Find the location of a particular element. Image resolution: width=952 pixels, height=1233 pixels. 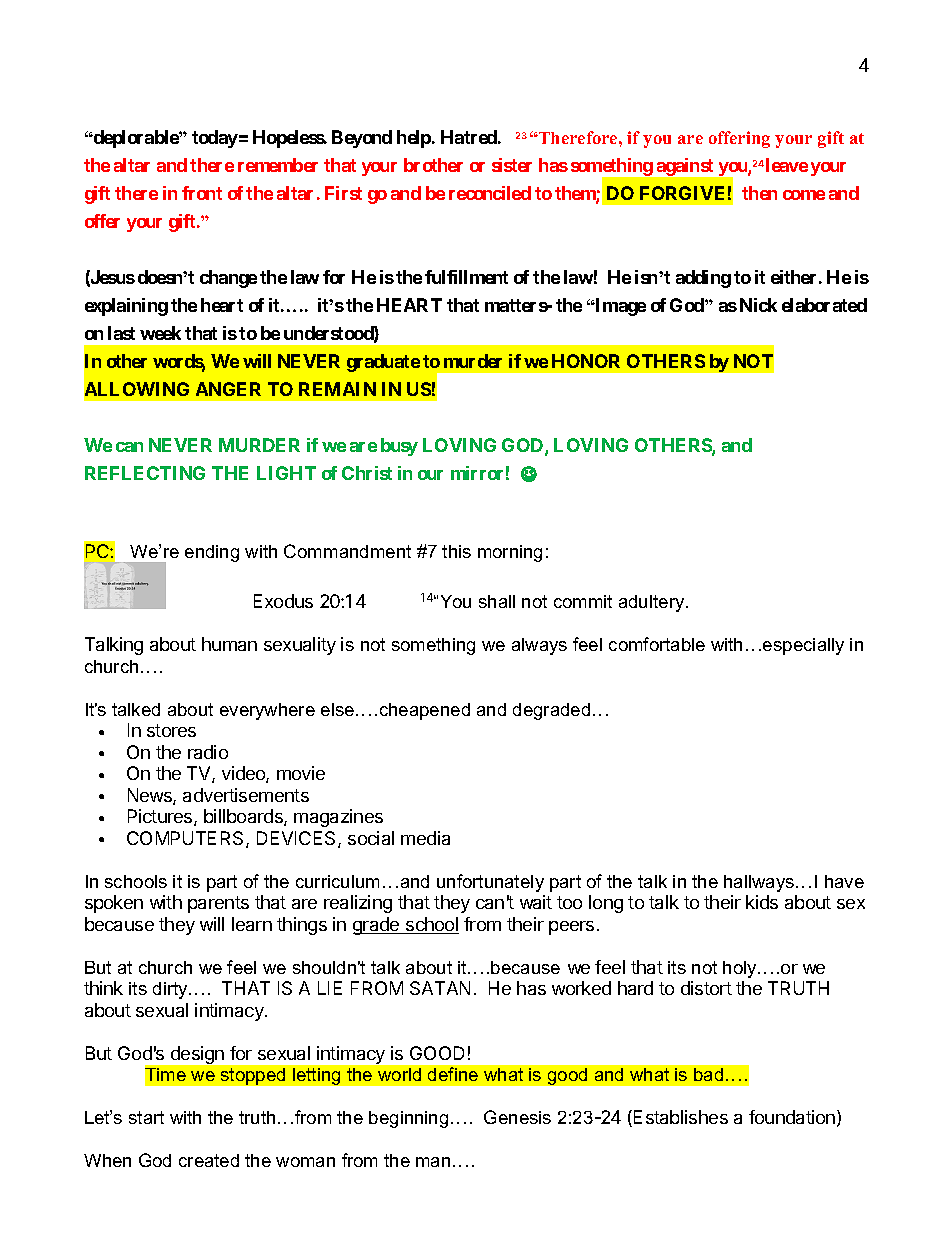

reconciled is located at coordinates (490, 193).
